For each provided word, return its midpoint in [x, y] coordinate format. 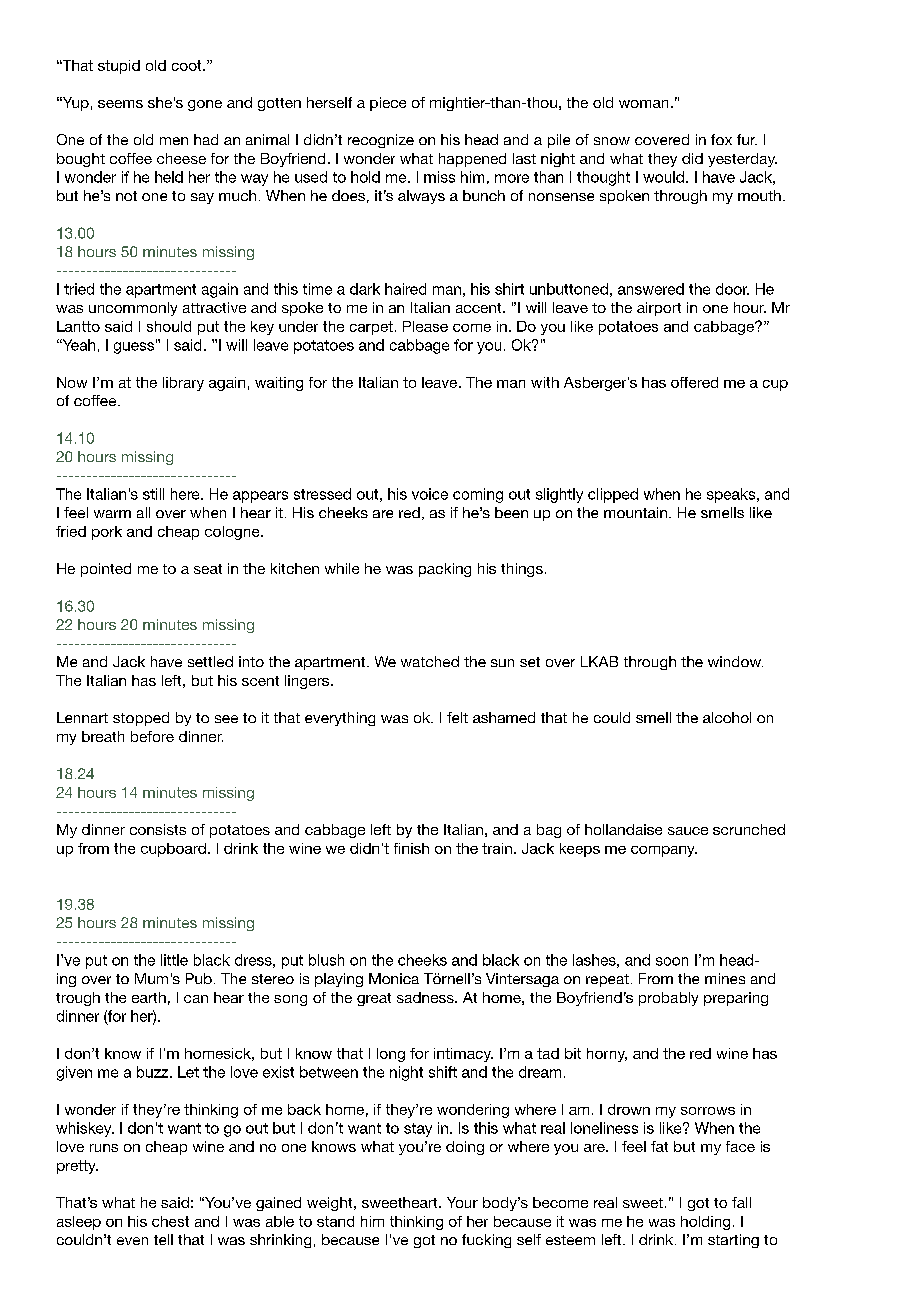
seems [120, 104]
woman [643, 104]
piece [388, 104]
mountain [635, 512]
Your [462, 1202]
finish [411, 848]
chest [170, 1221]
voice [430, 494]
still [153, 494]
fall [741, 1202]
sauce [688, 831]
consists [158, 829]
